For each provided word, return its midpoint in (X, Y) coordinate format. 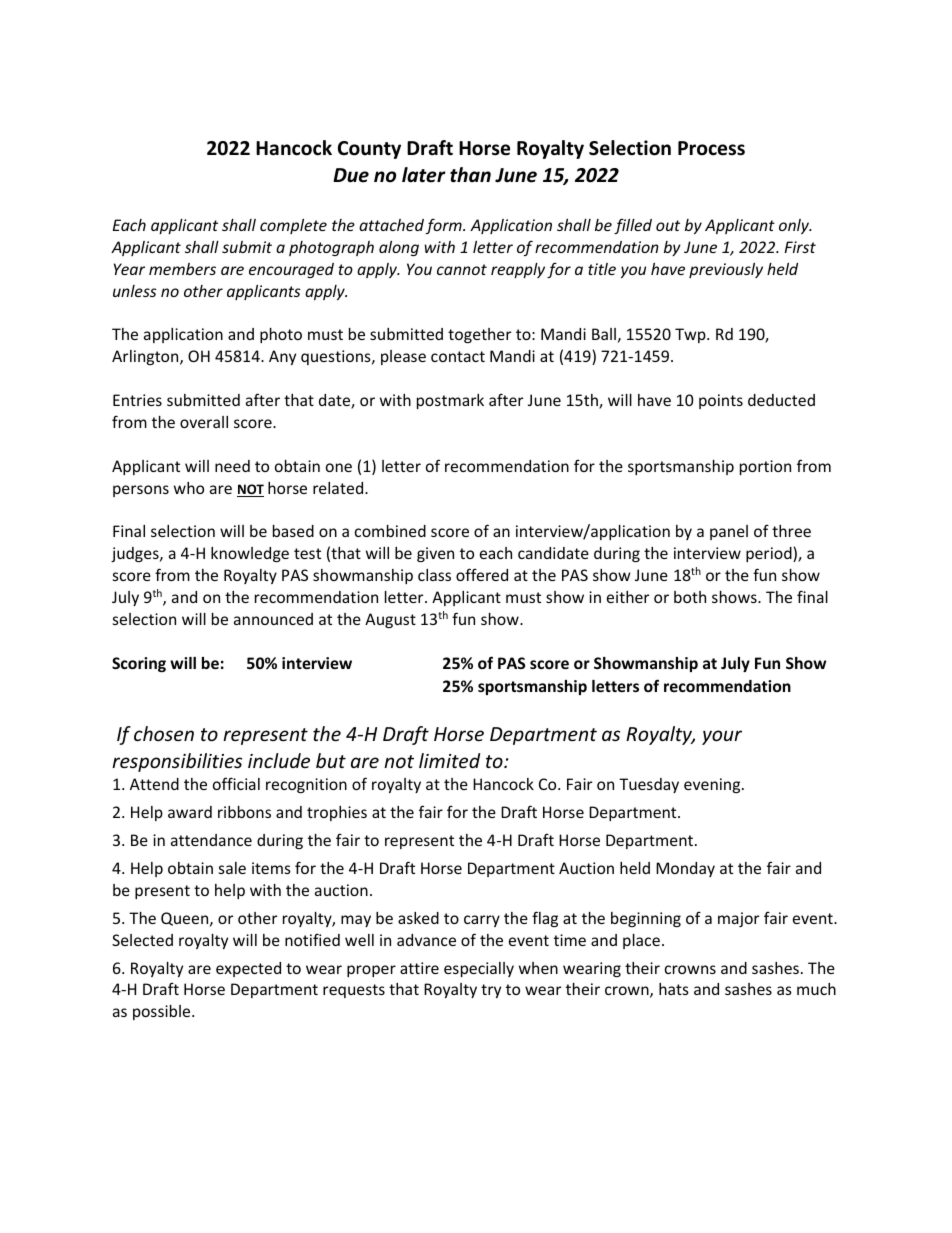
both (690, 597)
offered (482, 574)
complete (293, 226)
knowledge (250, 554)
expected (248, 969)
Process (711, 148)
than (470, 175)
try (491, 991)
